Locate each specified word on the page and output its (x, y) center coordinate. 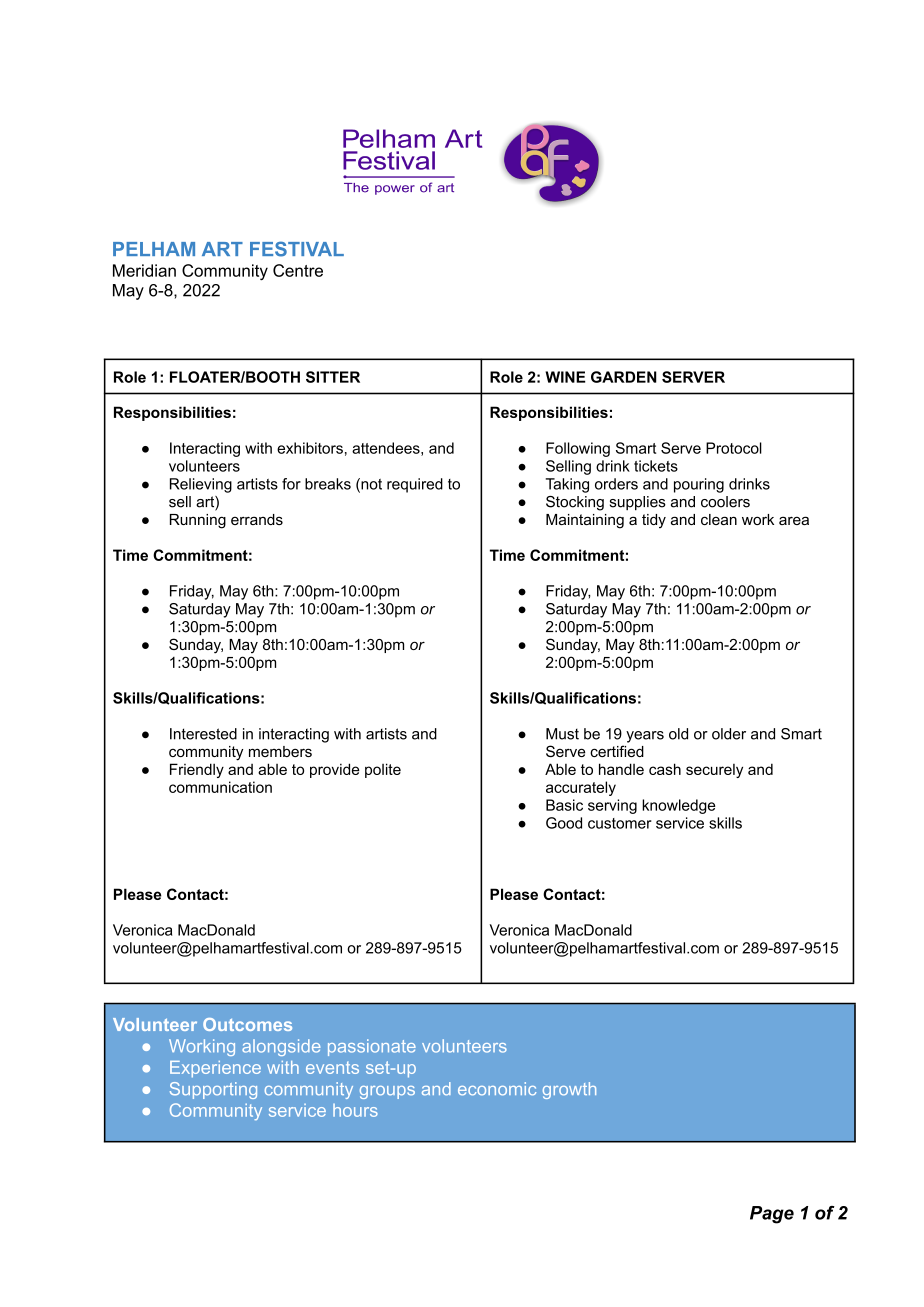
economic (497, 1089)
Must (562, 734)
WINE (565, 377)
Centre (298, 270)
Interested (203, 734)
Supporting (213, 1090)
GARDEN (624, 377)
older (729, 734)
